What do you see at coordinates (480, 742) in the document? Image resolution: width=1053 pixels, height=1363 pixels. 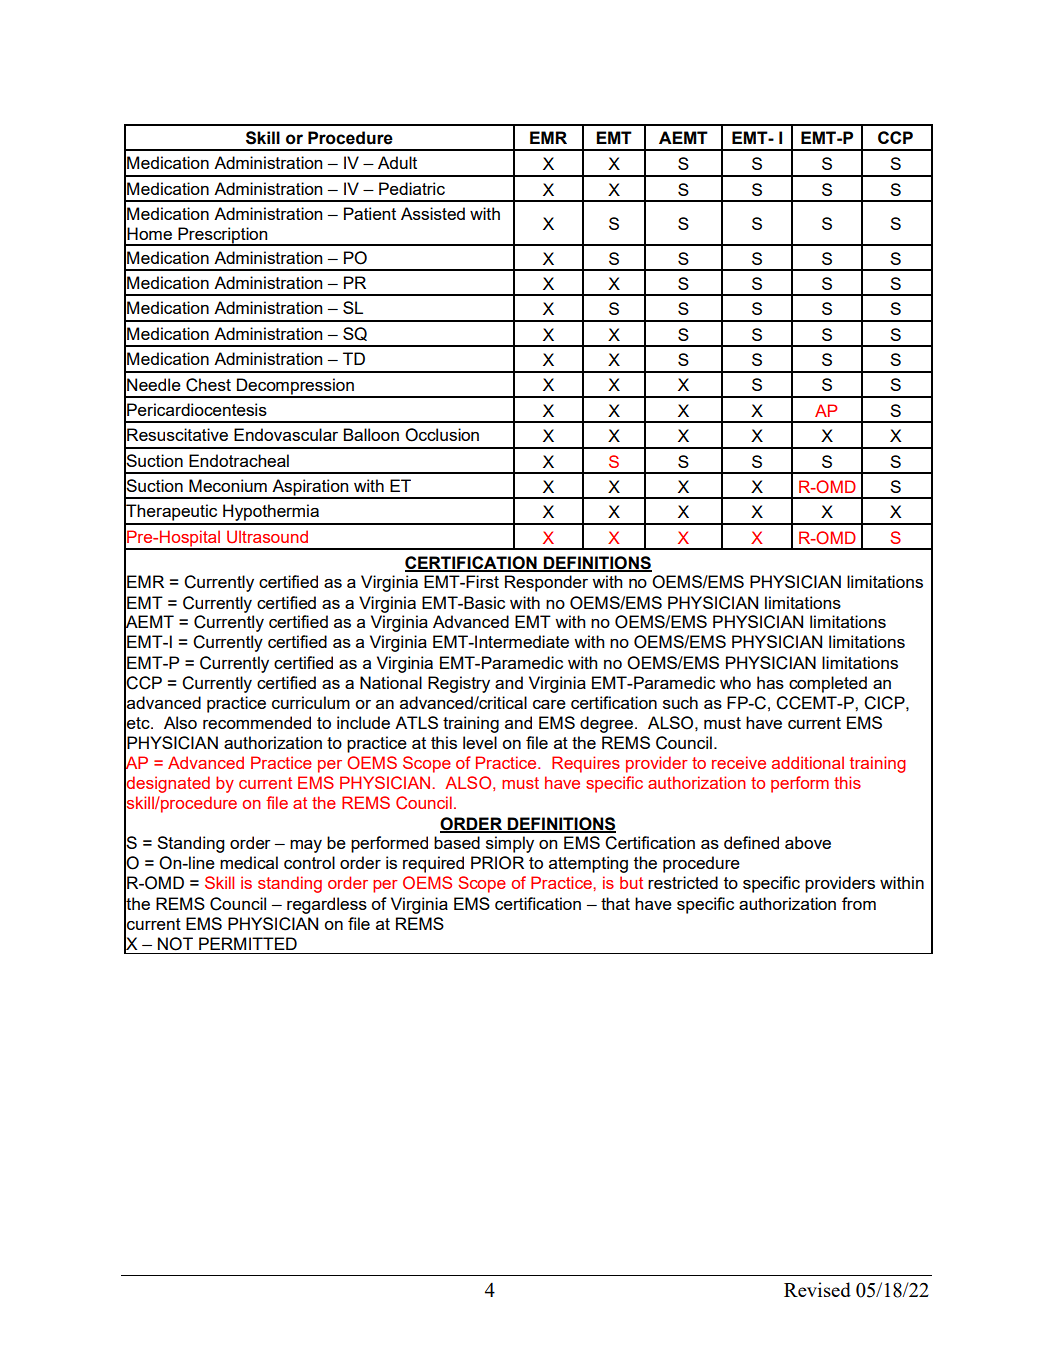 I see `level` at bounding box center [480, 742].
